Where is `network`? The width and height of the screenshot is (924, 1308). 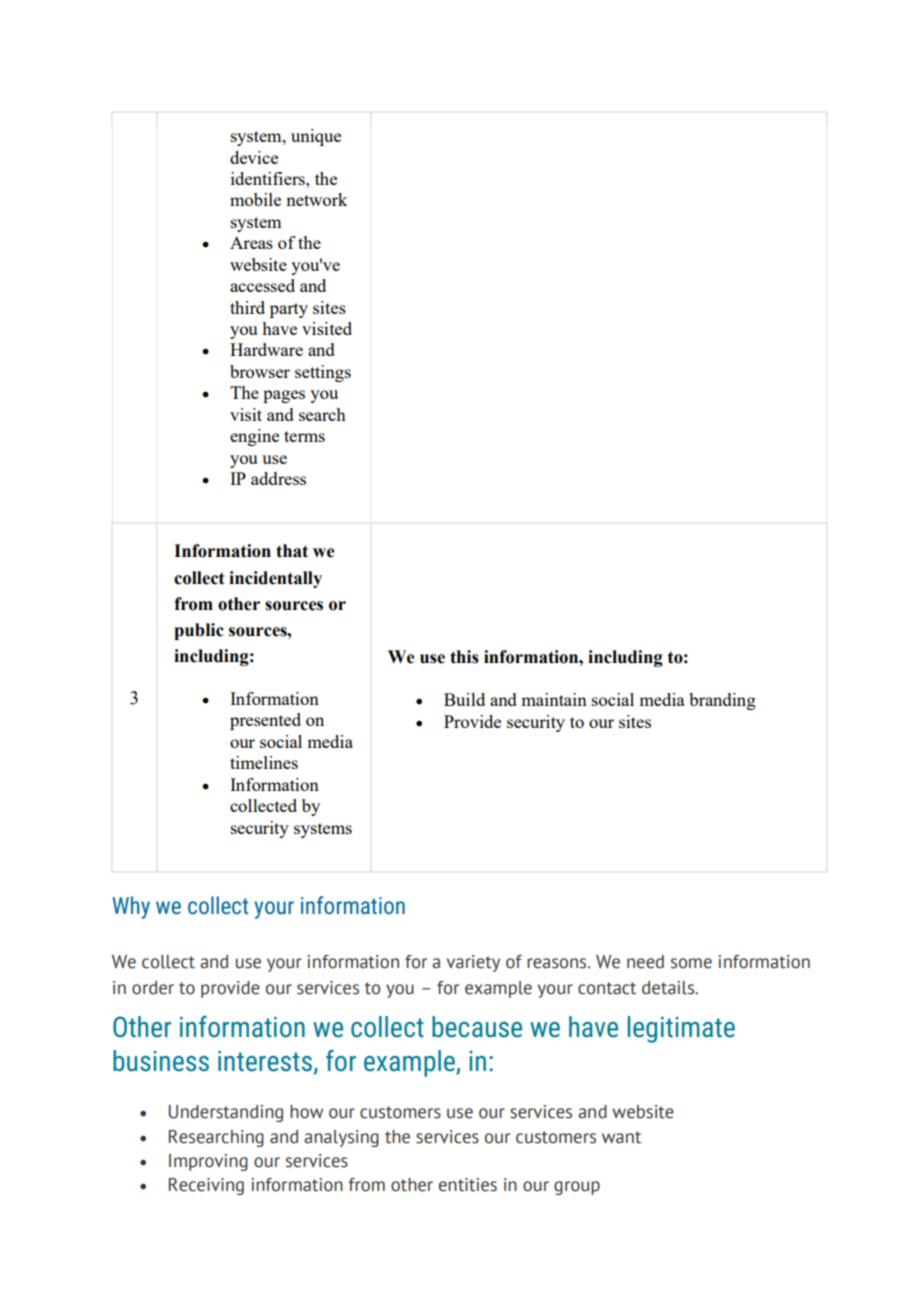 network is located at coordinates (316, 199).
